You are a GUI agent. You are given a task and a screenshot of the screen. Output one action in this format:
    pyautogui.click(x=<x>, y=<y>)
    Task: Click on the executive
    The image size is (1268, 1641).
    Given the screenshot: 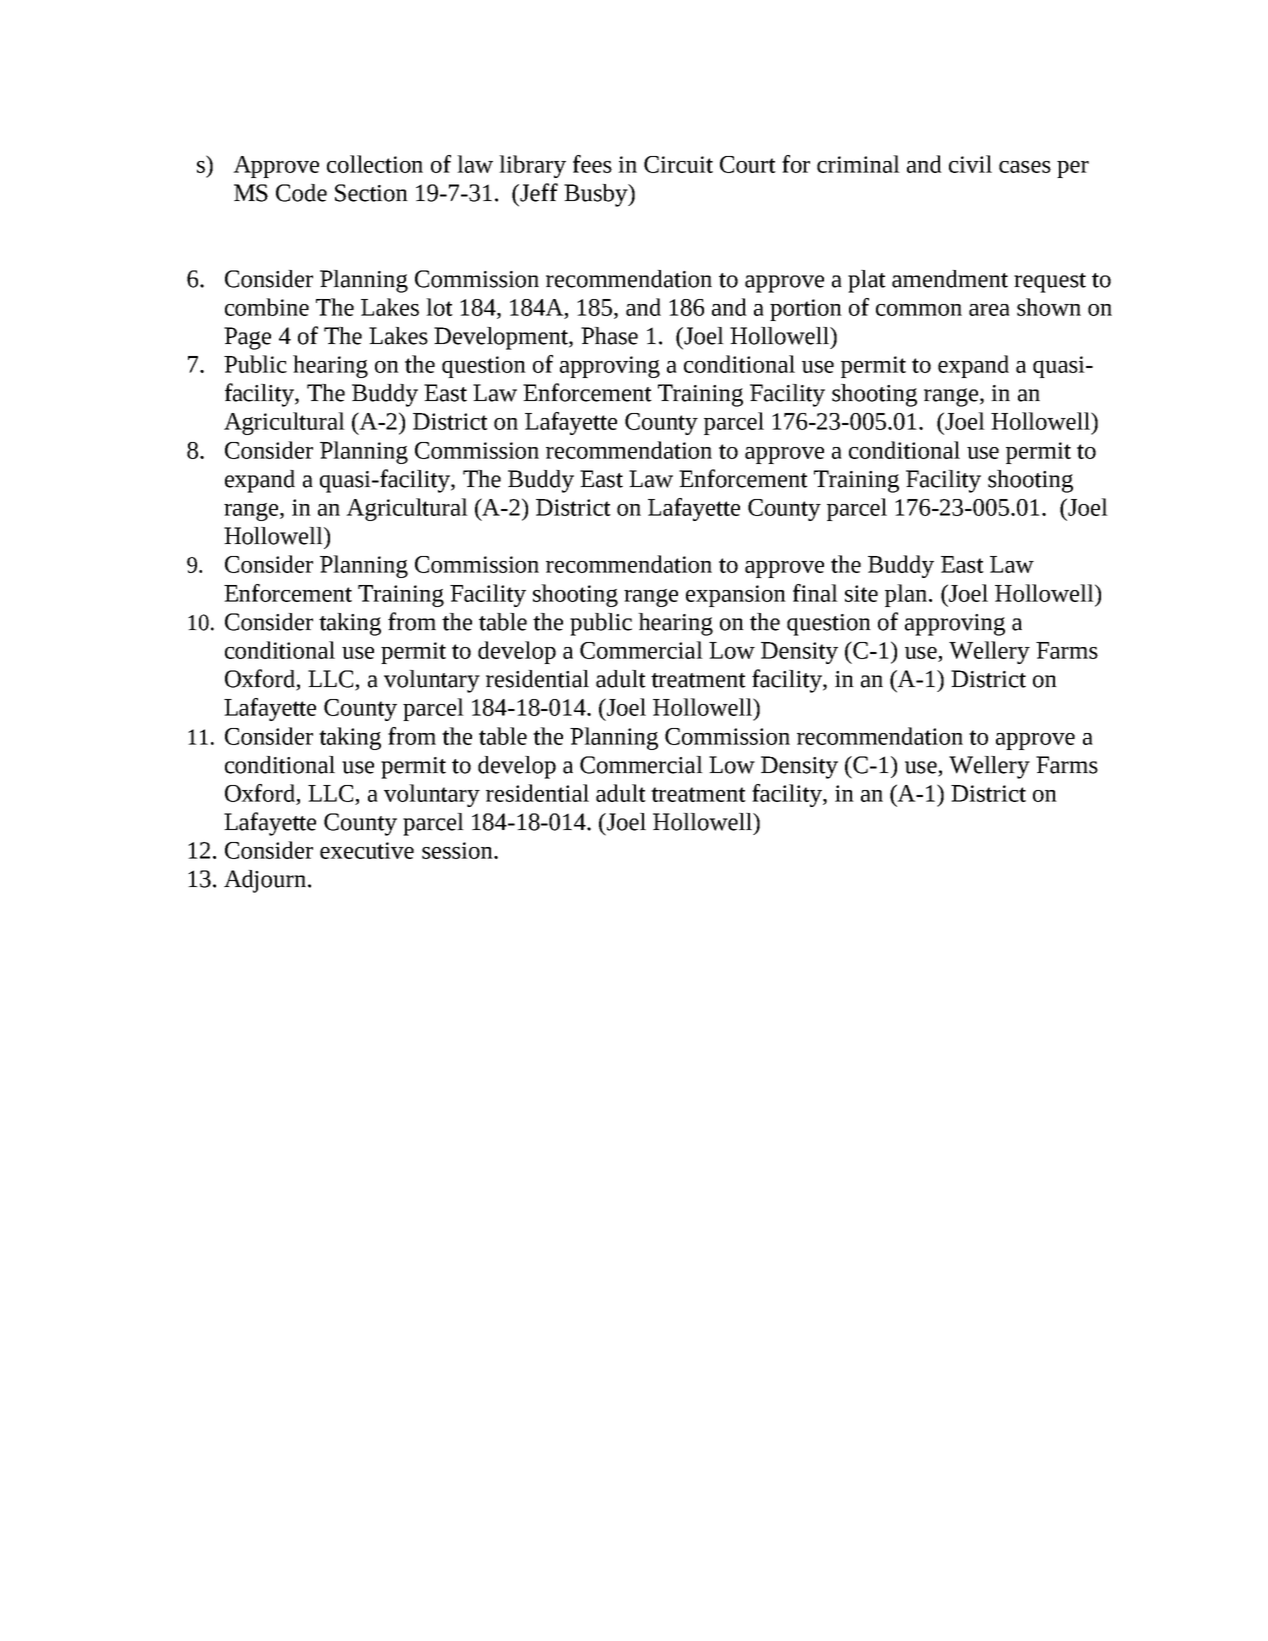 What is the action you would take?
    pyautogui.click(x=367, y=850)
